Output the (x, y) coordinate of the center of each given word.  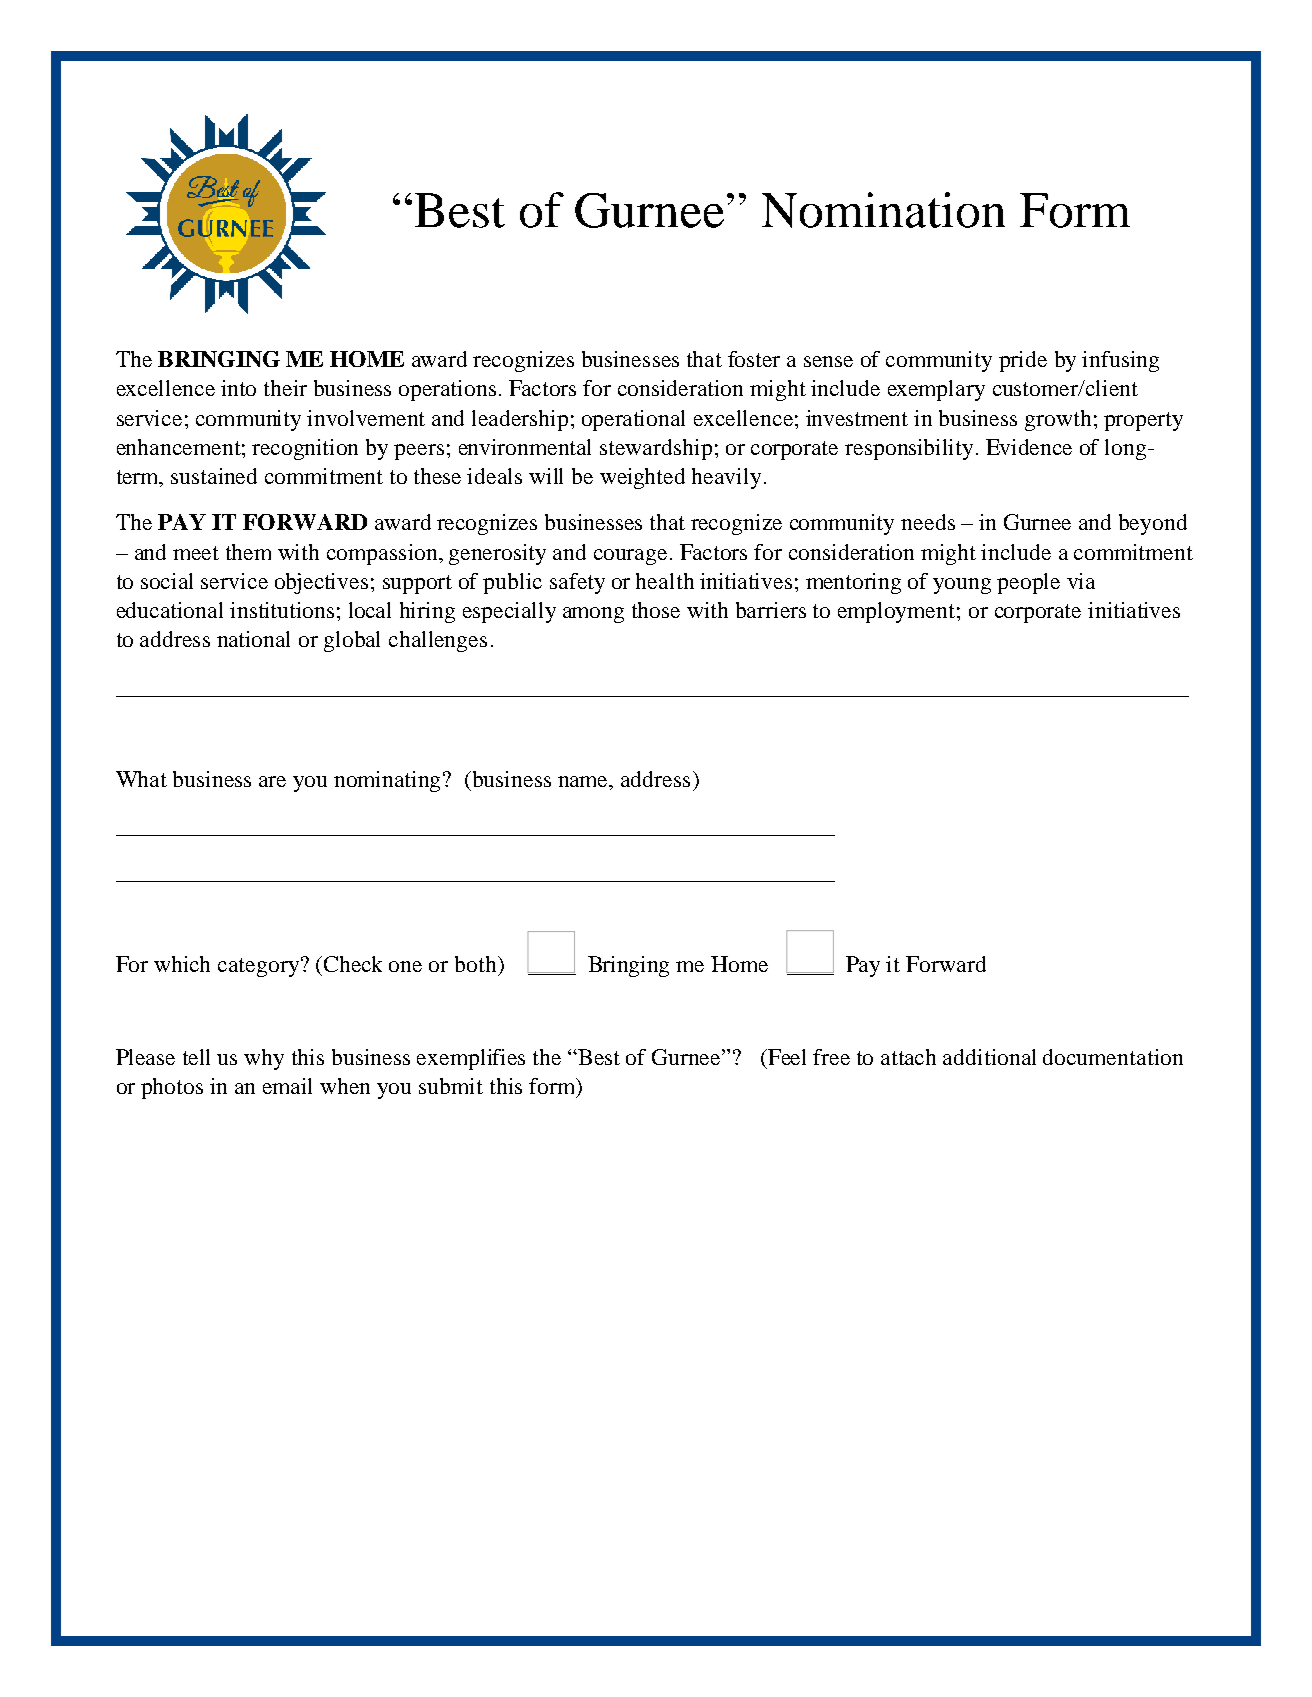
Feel (786, 1057)
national (253, 639)
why (264, 1059)
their (285, 388)
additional (989, 1057)
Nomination (883, 210)
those (656, 610)
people (1028, 583)
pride (1023, 361)
